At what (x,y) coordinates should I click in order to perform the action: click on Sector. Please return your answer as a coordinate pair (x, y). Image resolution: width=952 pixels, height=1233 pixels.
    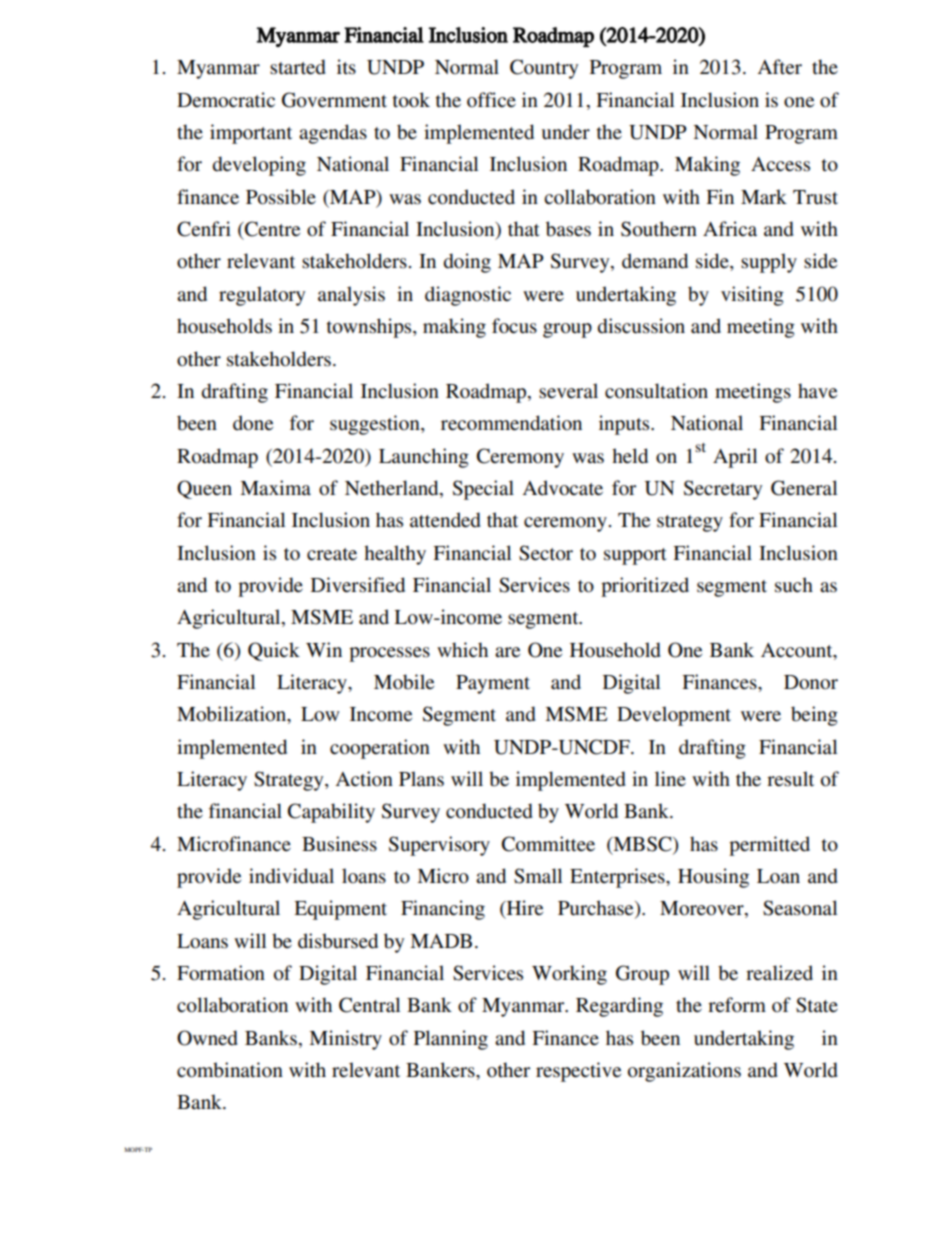
    Looking at the image, I should click on (546, 553).
